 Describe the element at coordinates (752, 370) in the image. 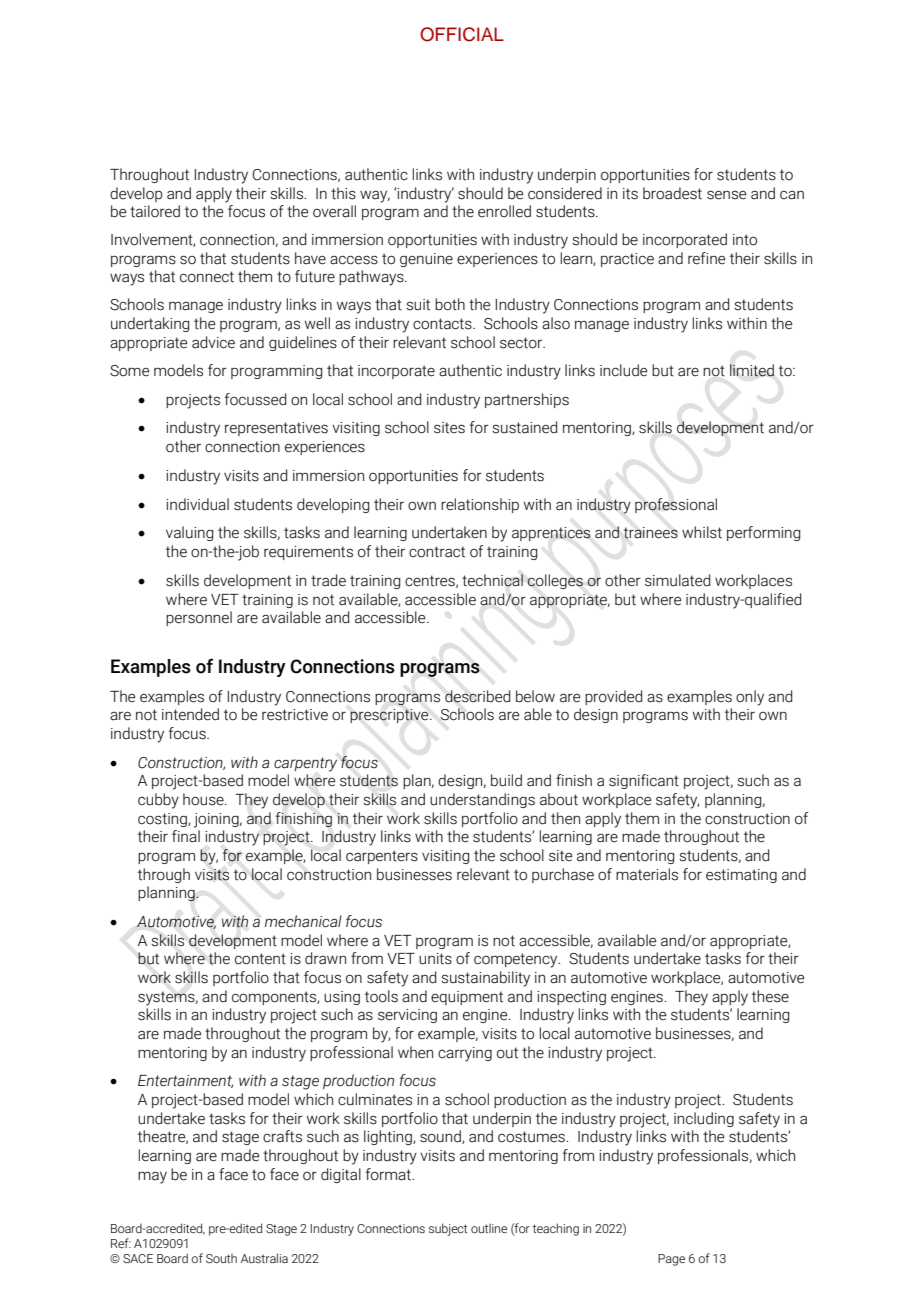

I see `limited` at that location.
